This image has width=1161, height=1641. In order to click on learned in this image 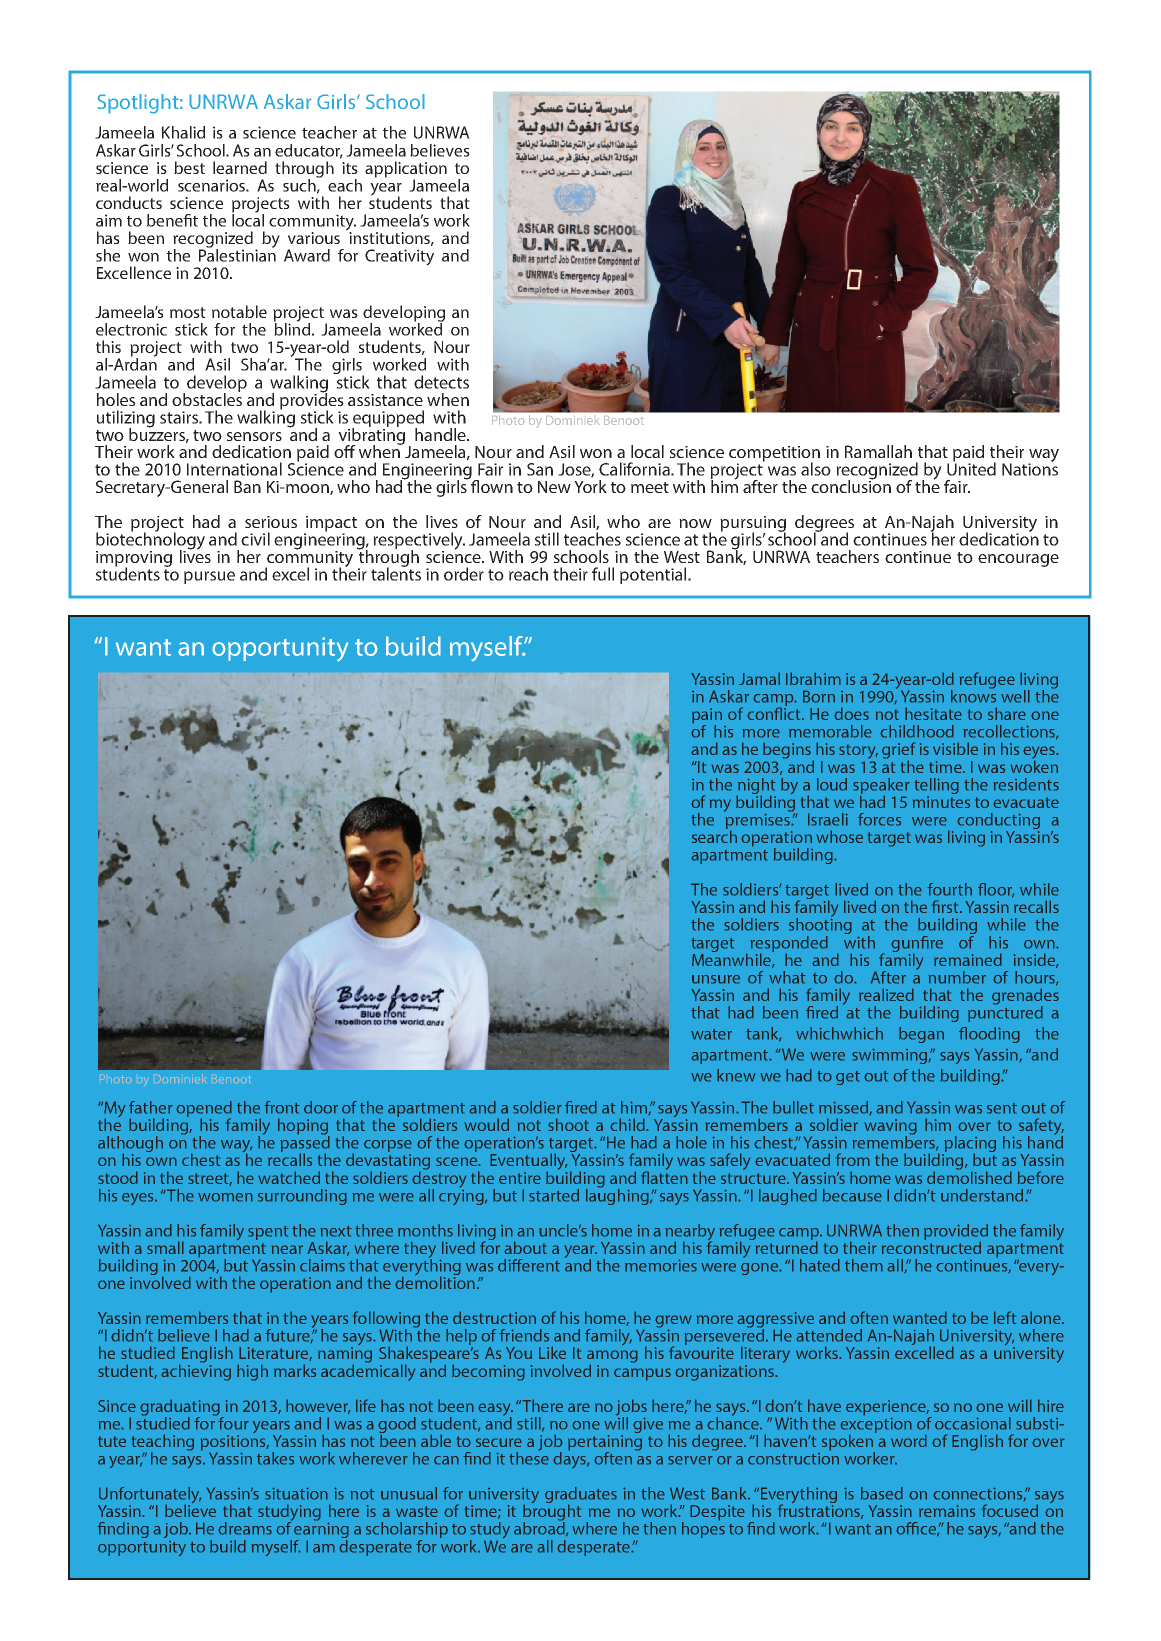, I will do `click(240, 167)`.
